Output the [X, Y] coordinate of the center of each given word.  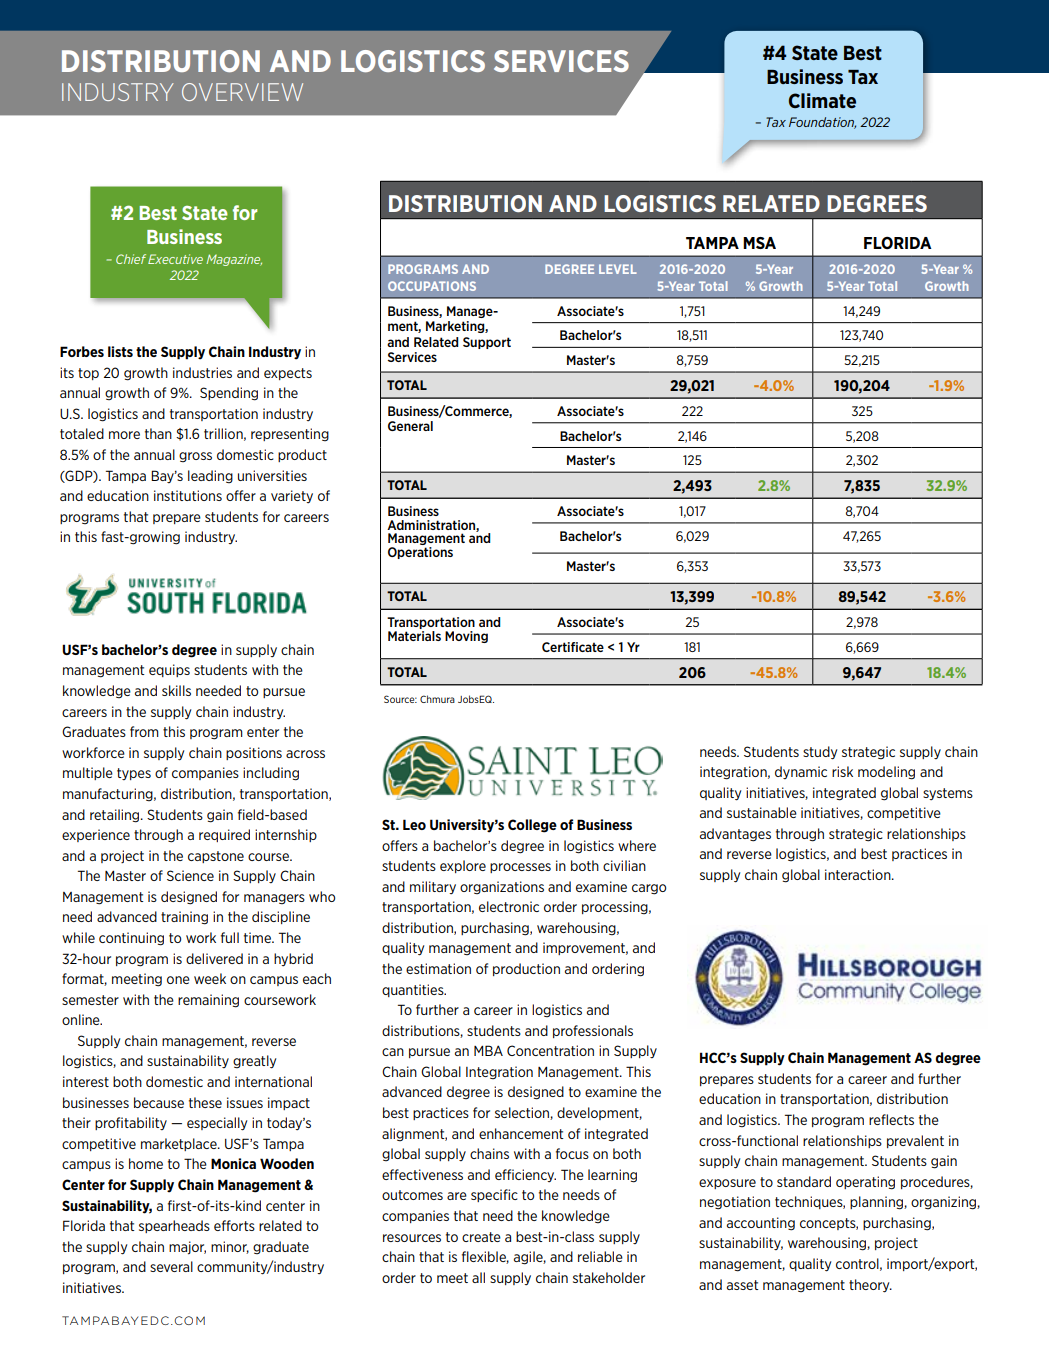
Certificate [573, 647]
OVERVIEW [242, 92]
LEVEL [618, 269]
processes [520, 868]
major [187, 1248]
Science [190, 875]
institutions [188, 495]
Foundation [822, 123]
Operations [420, 553]
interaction [859, 874]
